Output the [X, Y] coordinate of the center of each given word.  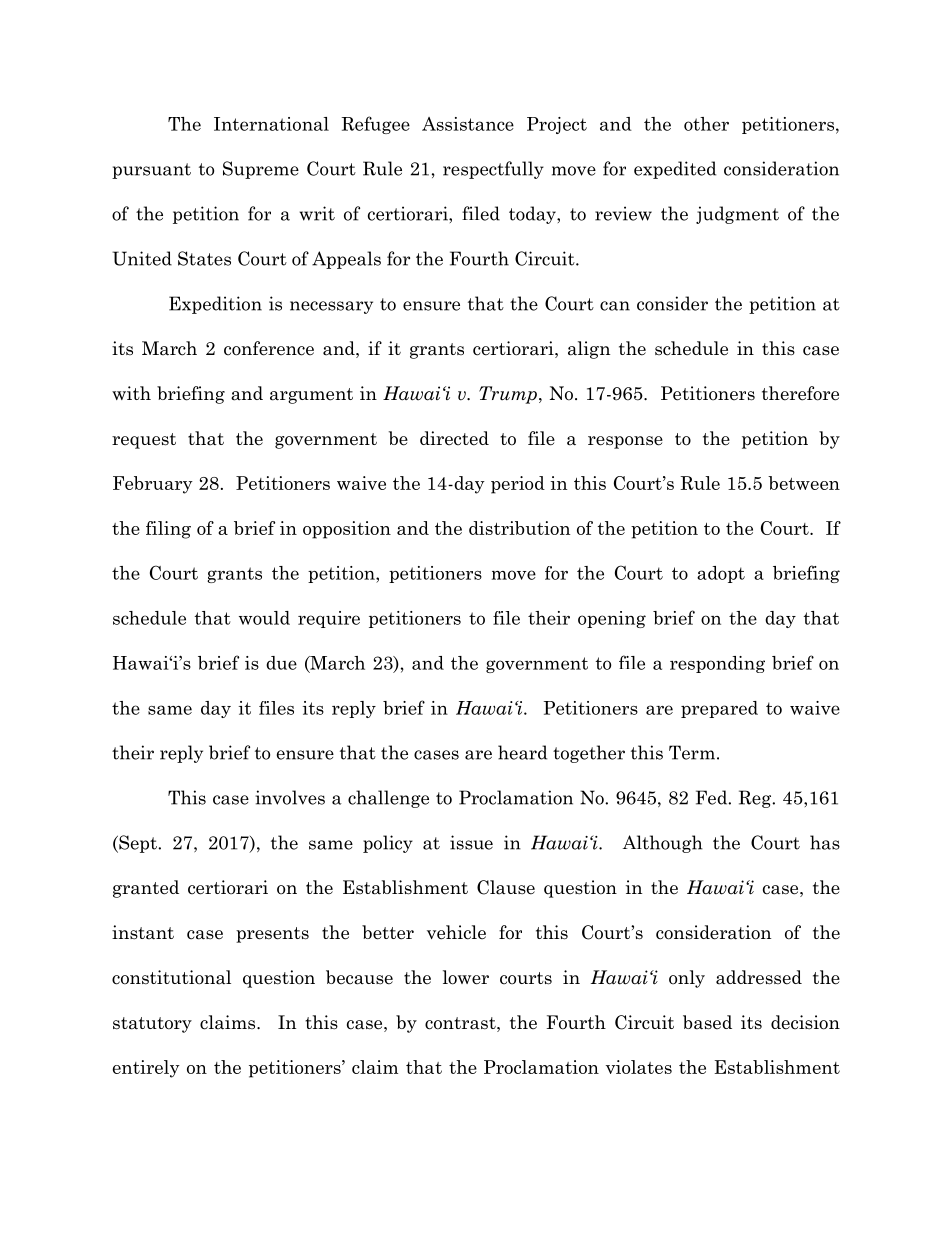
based [707, 1022]
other [706, 124]
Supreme [261, 170]
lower [466, 977]
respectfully [493, 170]
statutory [152, 1025]
